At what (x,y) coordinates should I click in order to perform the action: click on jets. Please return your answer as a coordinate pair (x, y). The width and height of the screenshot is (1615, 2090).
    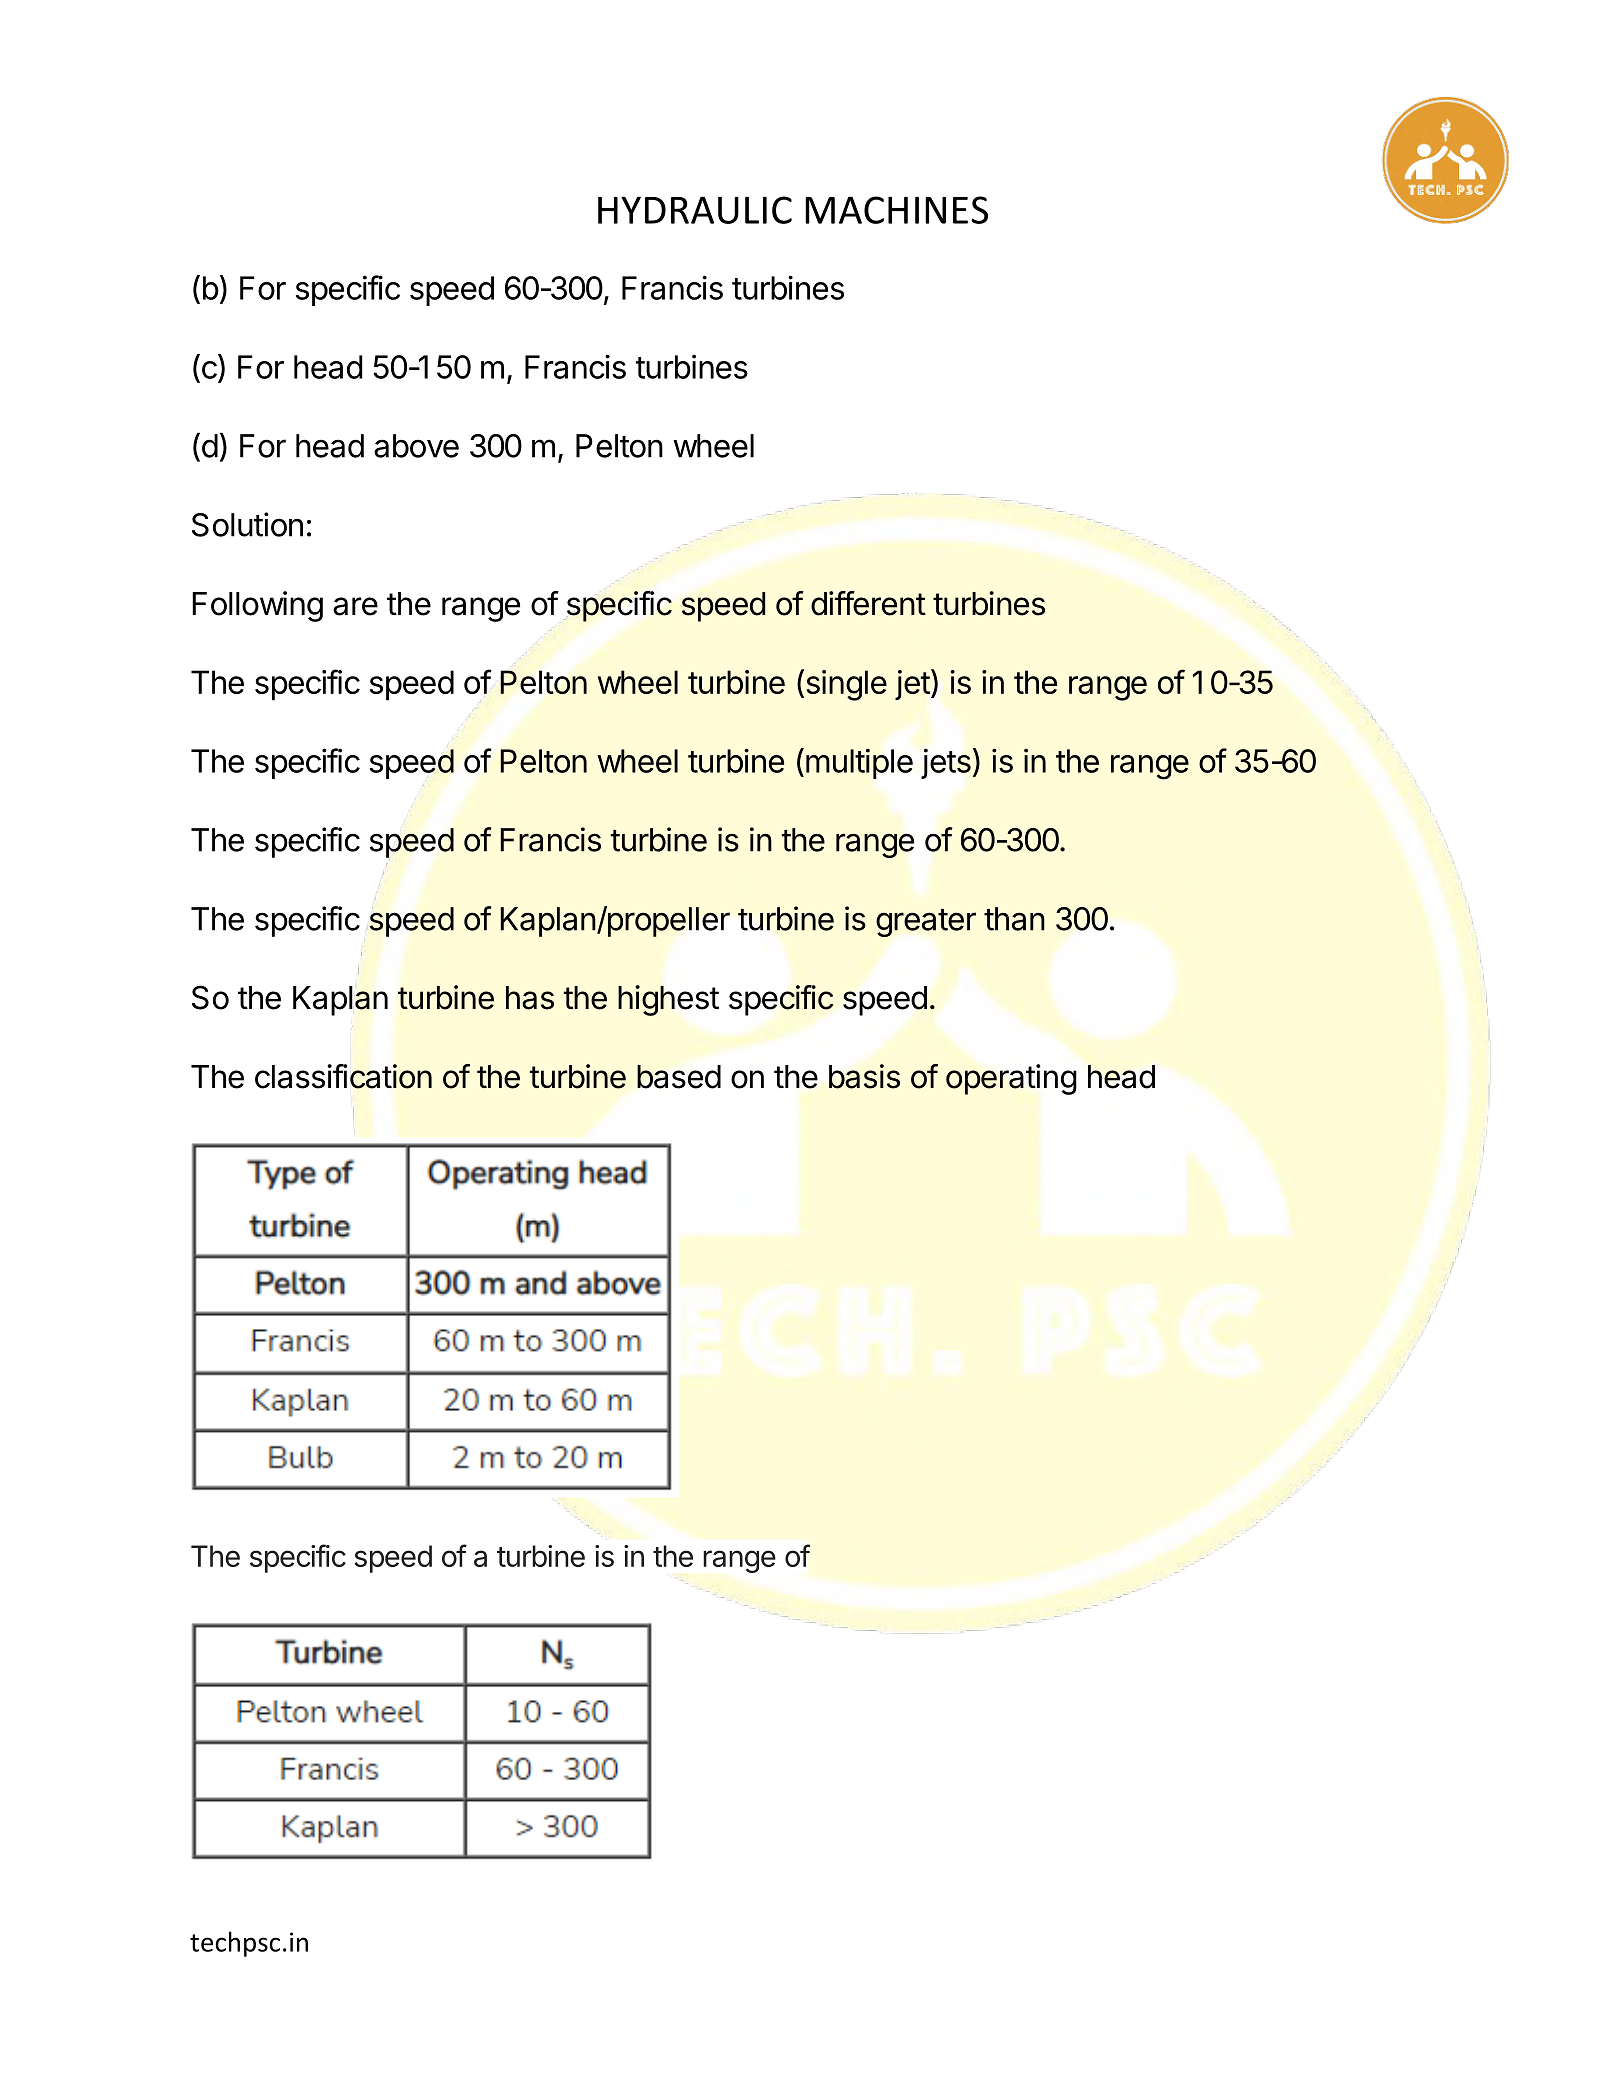
    Looking at the image, I should click on (946, 763).
